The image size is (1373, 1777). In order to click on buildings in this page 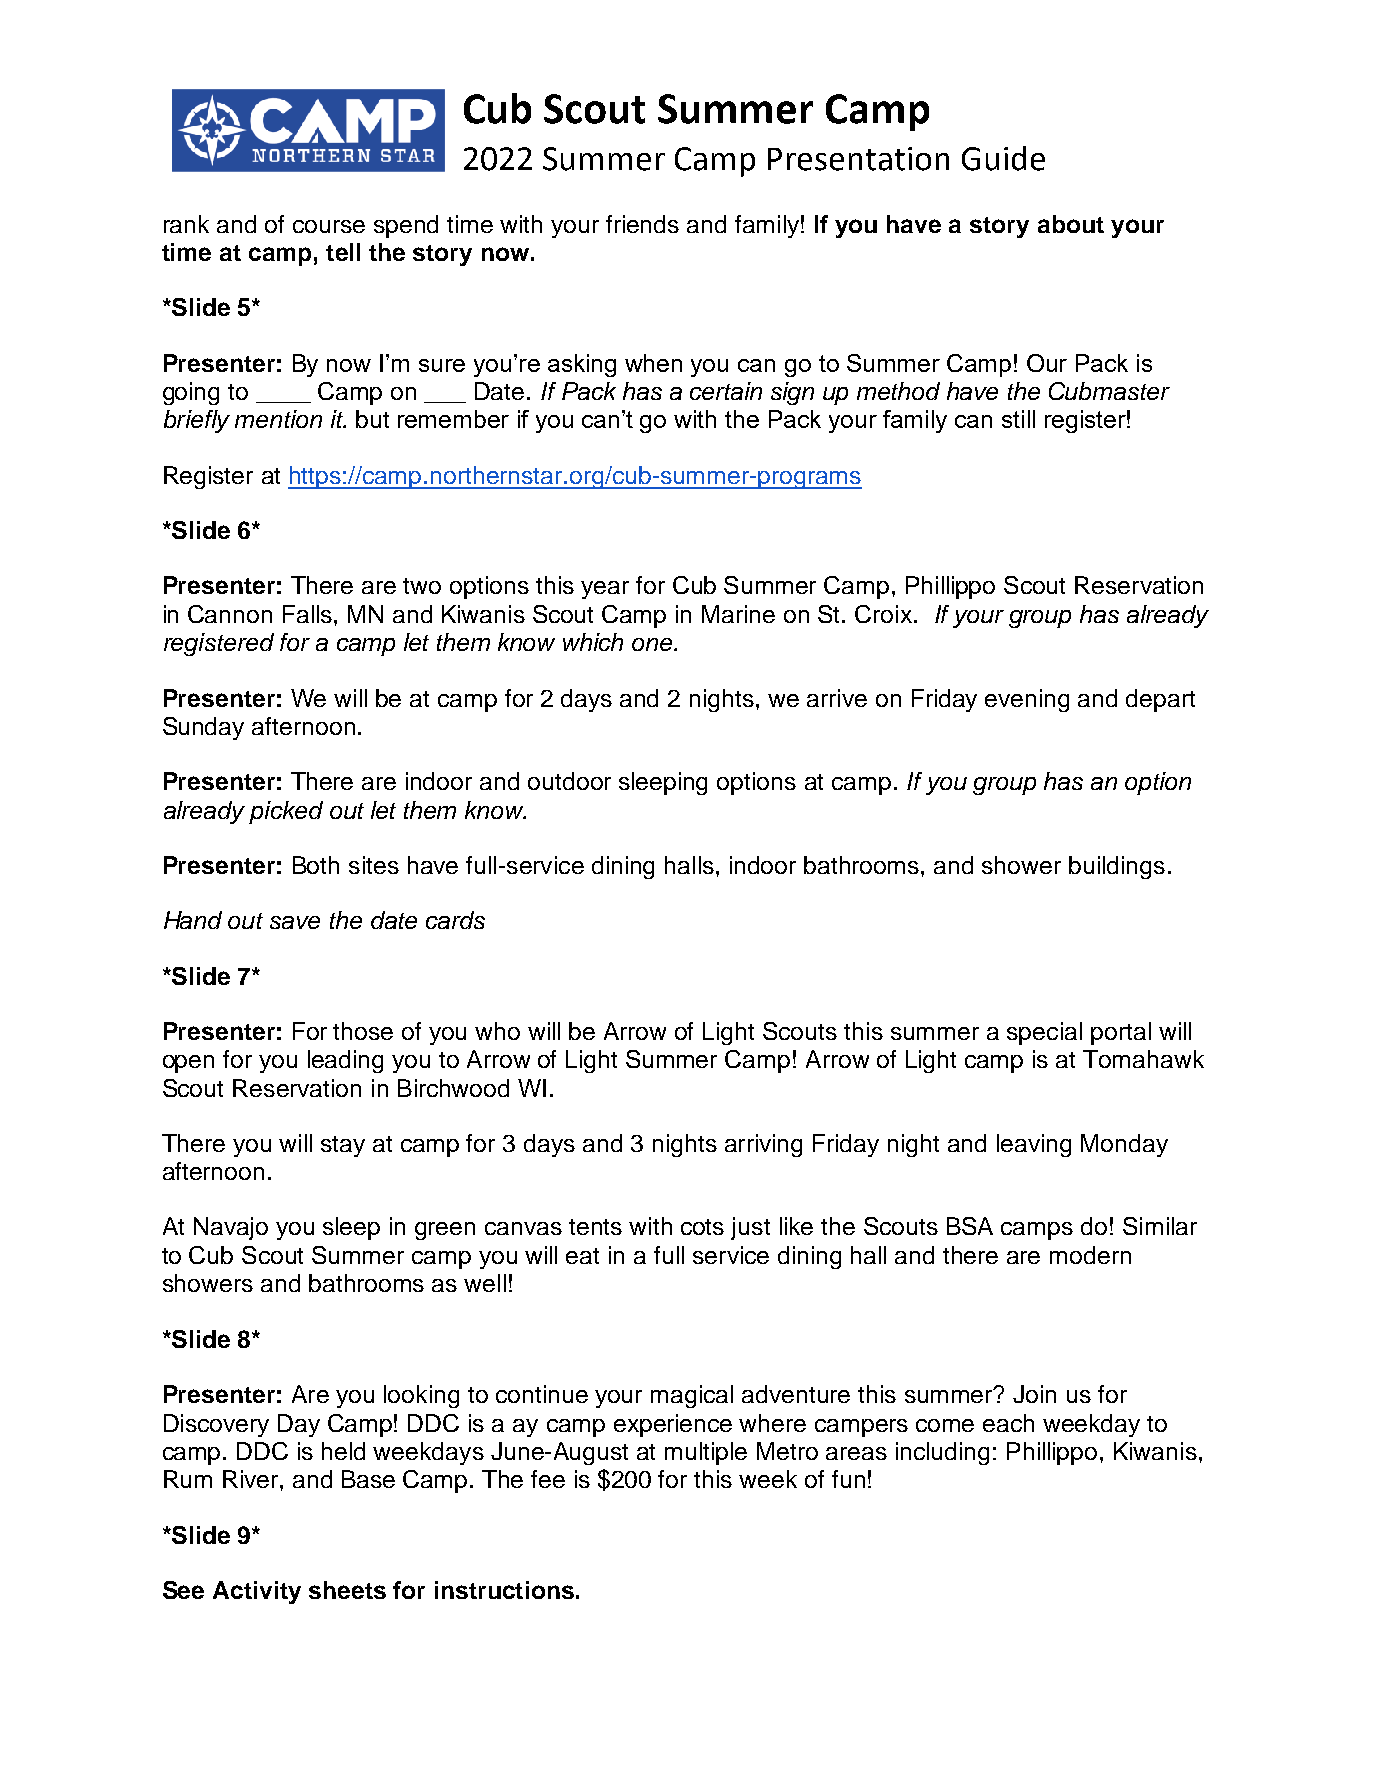, I will do `click(1117, 867)`.
